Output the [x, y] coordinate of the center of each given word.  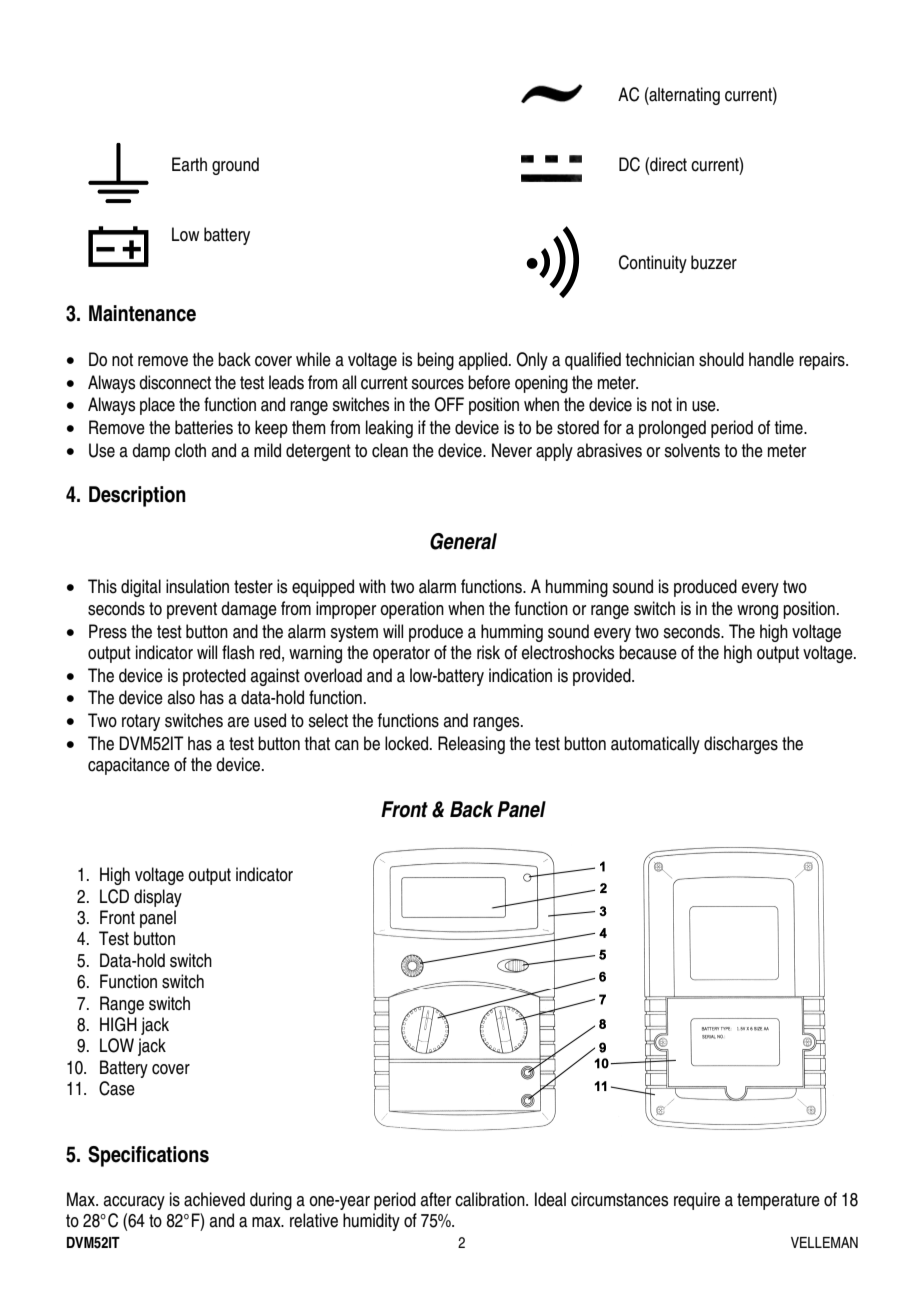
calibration [491, 1199]
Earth [189, 164]
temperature [778, 1201]
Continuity [653, 264]
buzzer [714, 262]
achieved [214, 1199]
